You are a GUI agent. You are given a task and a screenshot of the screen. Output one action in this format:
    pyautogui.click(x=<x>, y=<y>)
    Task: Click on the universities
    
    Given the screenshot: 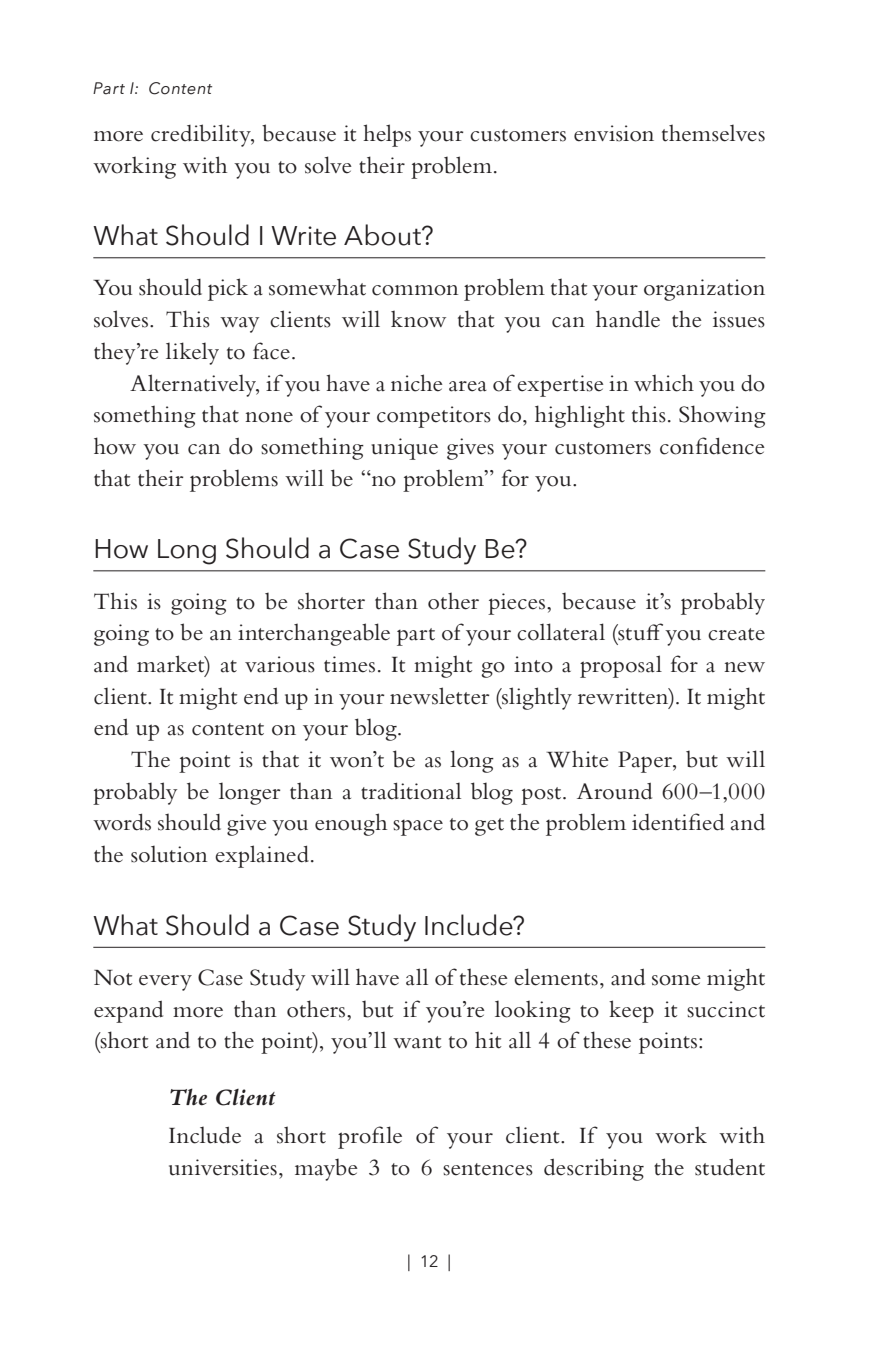 What is the action you would take?
    pyautogui.click(x=223, y=1167)
